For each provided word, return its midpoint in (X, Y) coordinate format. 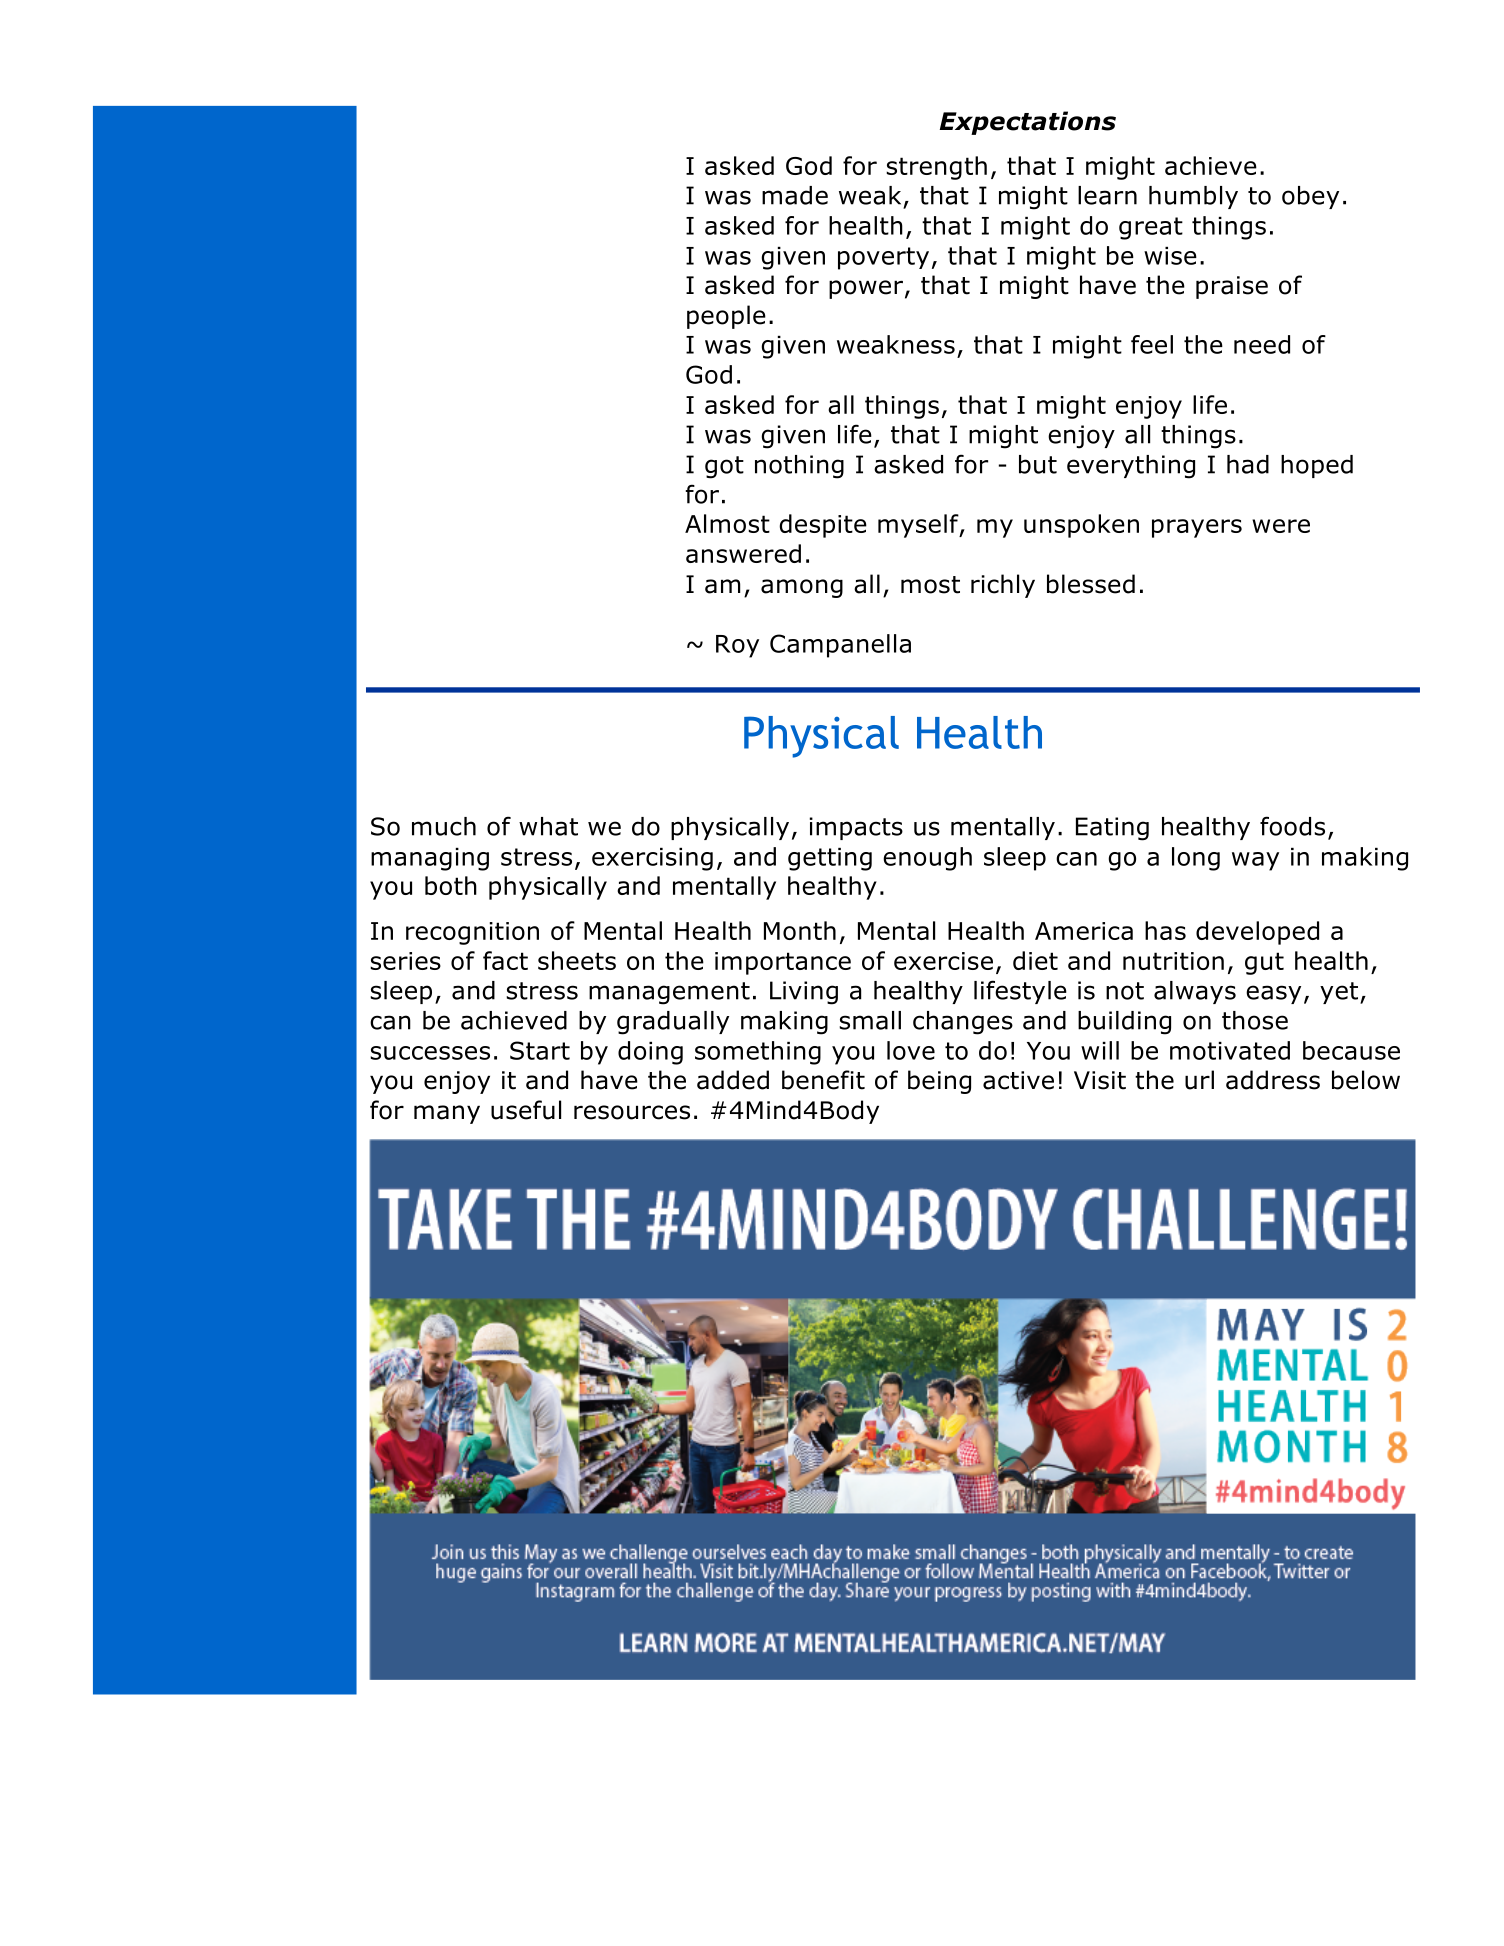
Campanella (840, 646)
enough (927, 859)
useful (526, 1110)
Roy (737, 646)
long (1196, 859)
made (795, 195)
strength (936, 168)
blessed (1091, 584)
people (726, 317)
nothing (799, 467)
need (1262, 344)
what (548, 826)
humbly (1193, 197)
